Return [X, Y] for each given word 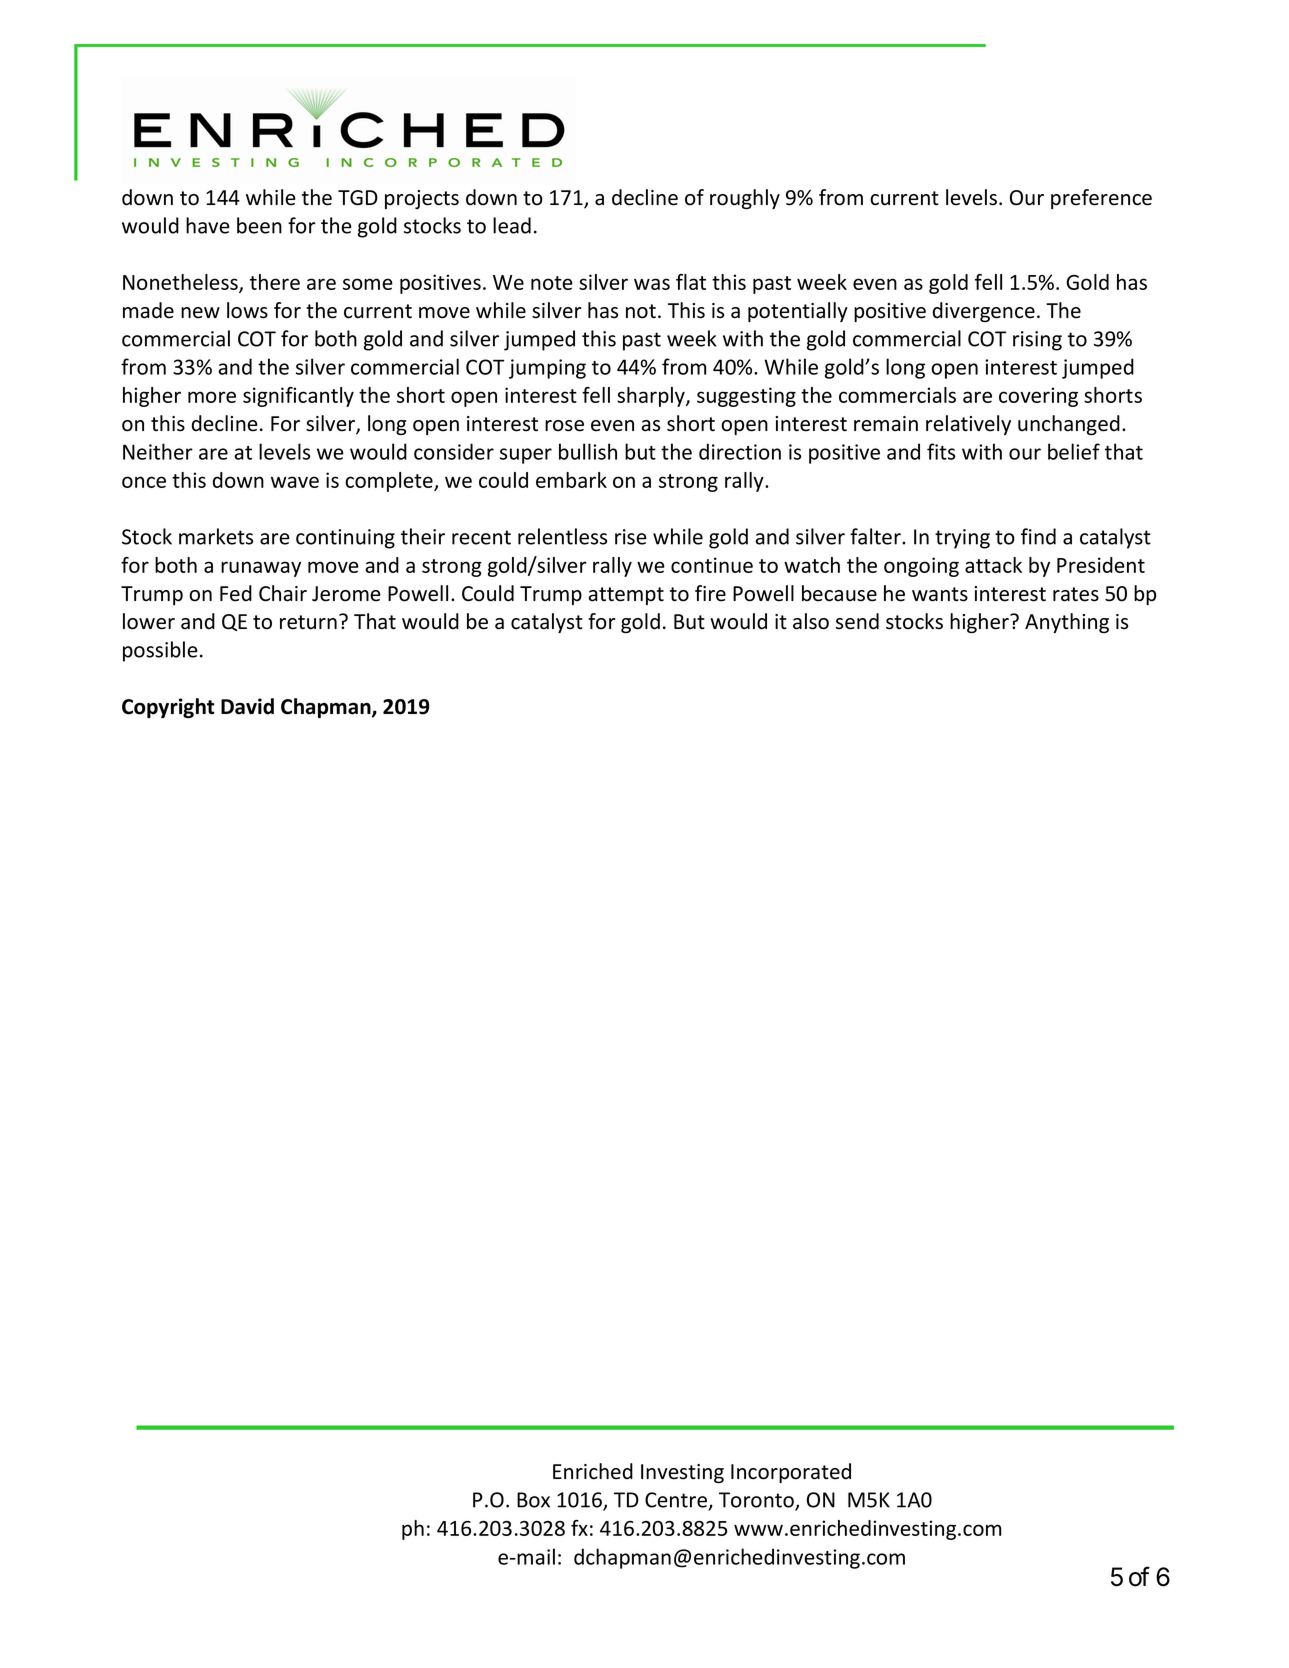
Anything [1067, 623]
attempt [626, 596]
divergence [984, 312]
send [857, 621]
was [652, 284]
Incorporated [791, 1473]
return [308, 622]
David [247, 706]
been [259, 225]
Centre [677, 1501]
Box [533, 1500]
